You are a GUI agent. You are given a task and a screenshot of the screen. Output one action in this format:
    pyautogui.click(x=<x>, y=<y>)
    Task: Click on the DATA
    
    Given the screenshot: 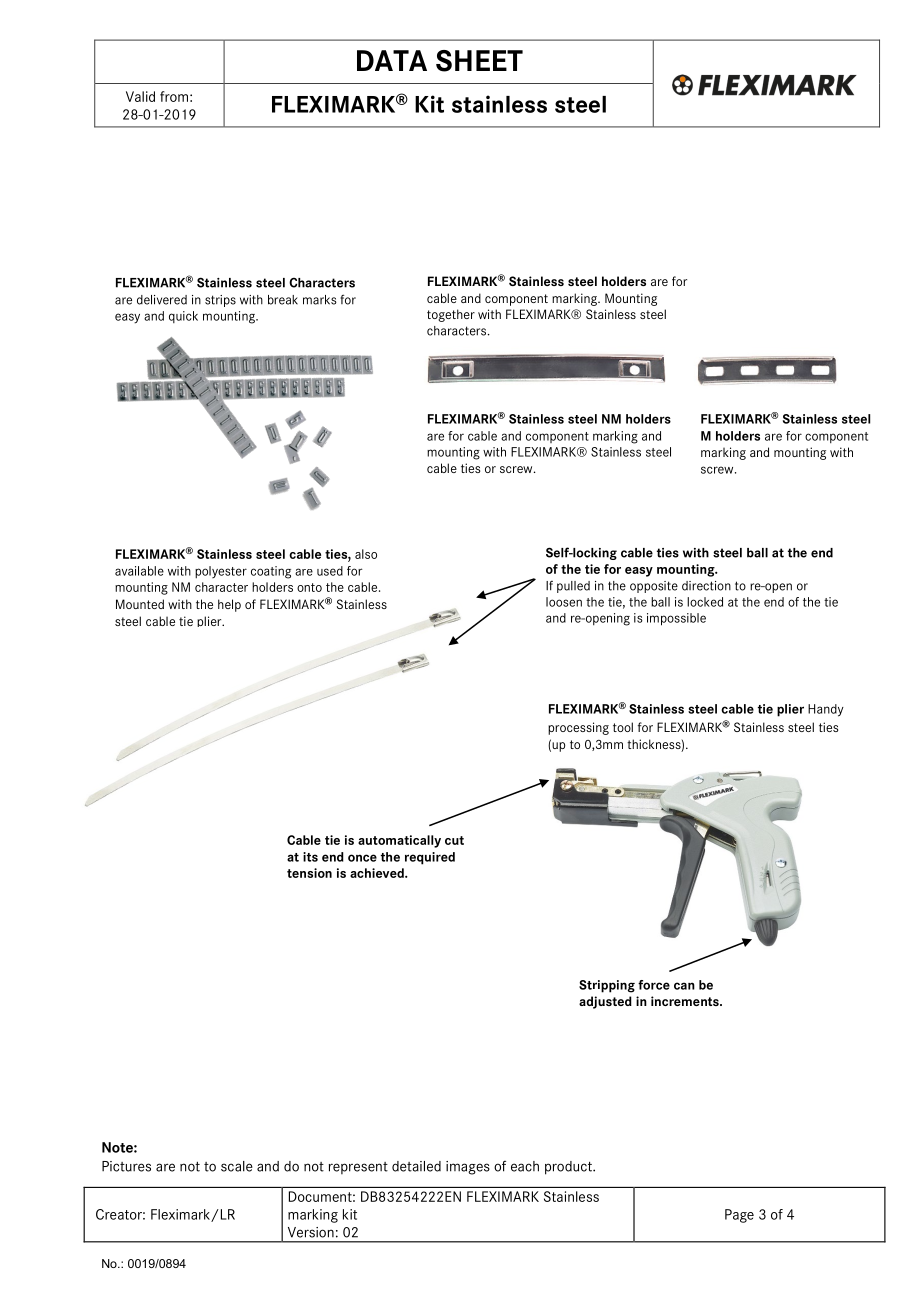 What is the action you would take?
    pyautogui.click(x=392, y=60)
